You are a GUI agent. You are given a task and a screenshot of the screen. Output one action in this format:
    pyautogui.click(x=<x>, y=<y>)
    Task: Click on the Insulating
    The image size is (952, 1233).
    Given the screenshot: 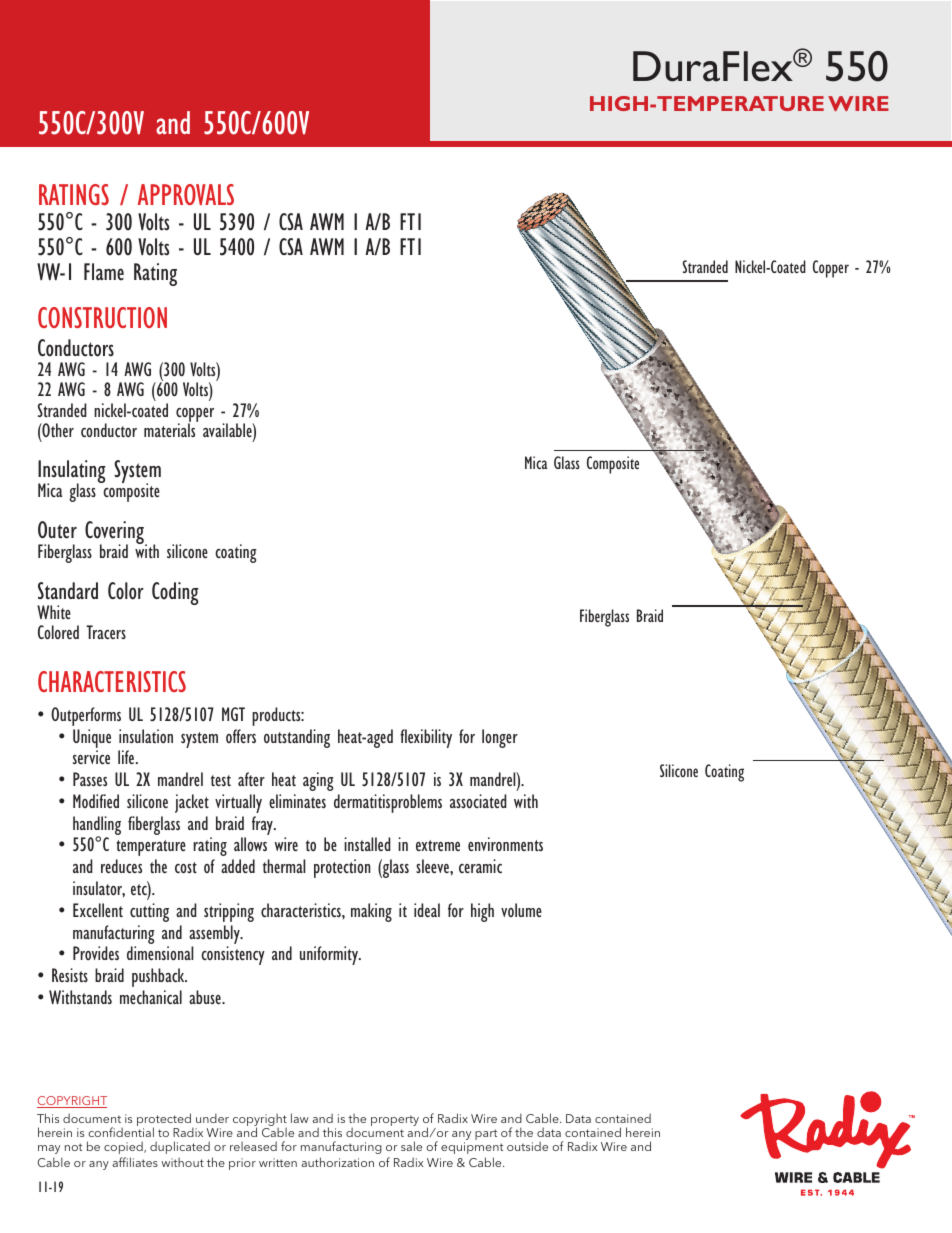 What is the action you would take?
    pyautogui.click(x=72, y=473)
